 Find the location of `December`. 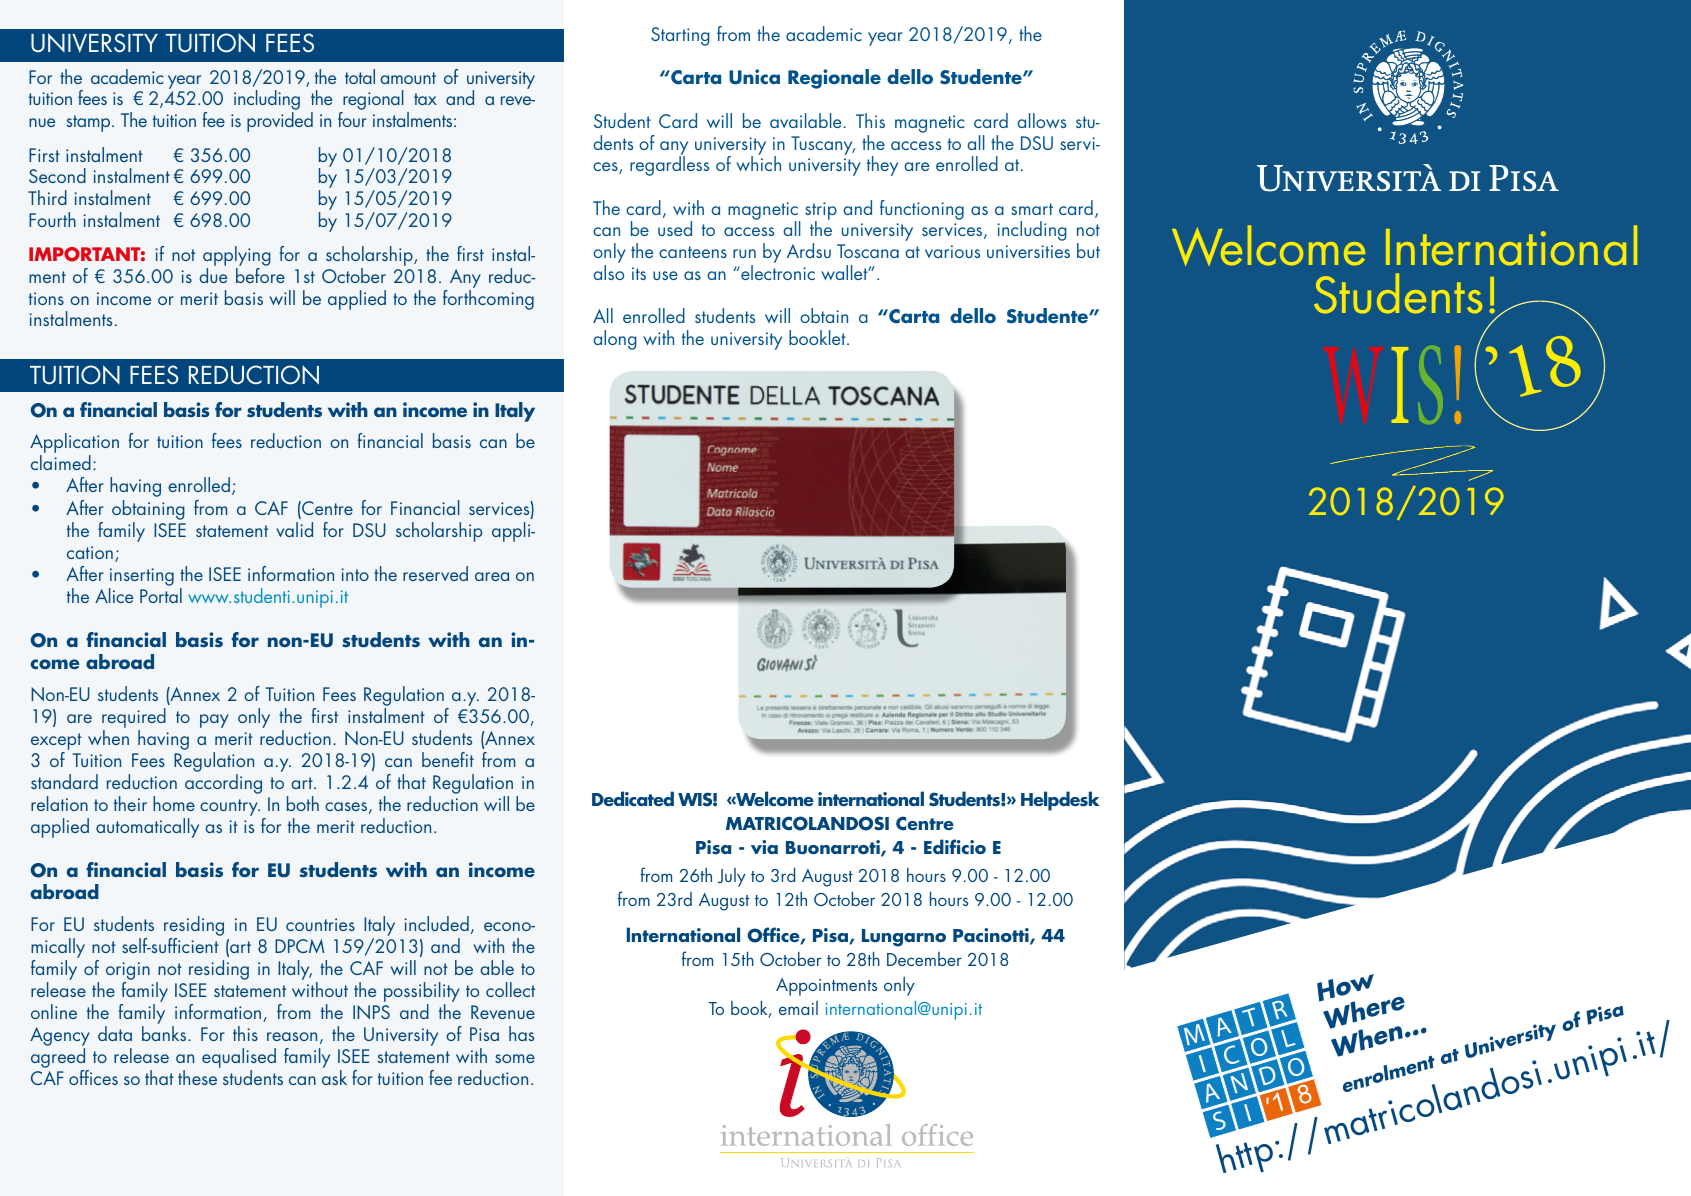

December is located at coordinates (924, 959).
